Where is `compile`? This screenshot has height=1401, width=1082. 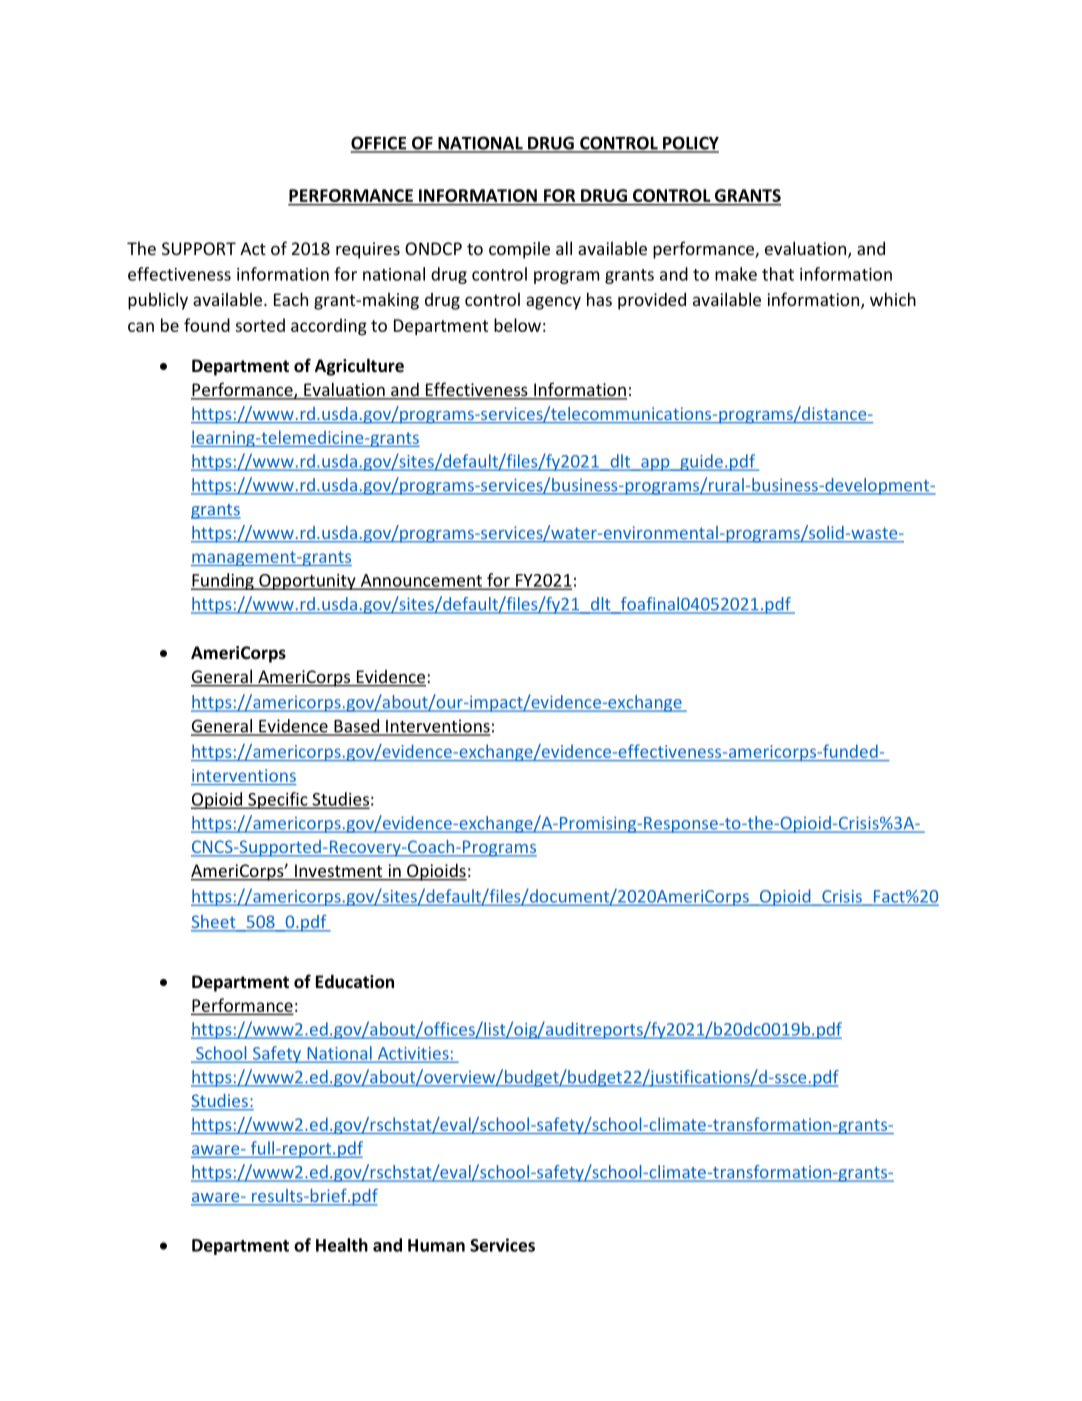
compile is located at coordinates (519, 250).
